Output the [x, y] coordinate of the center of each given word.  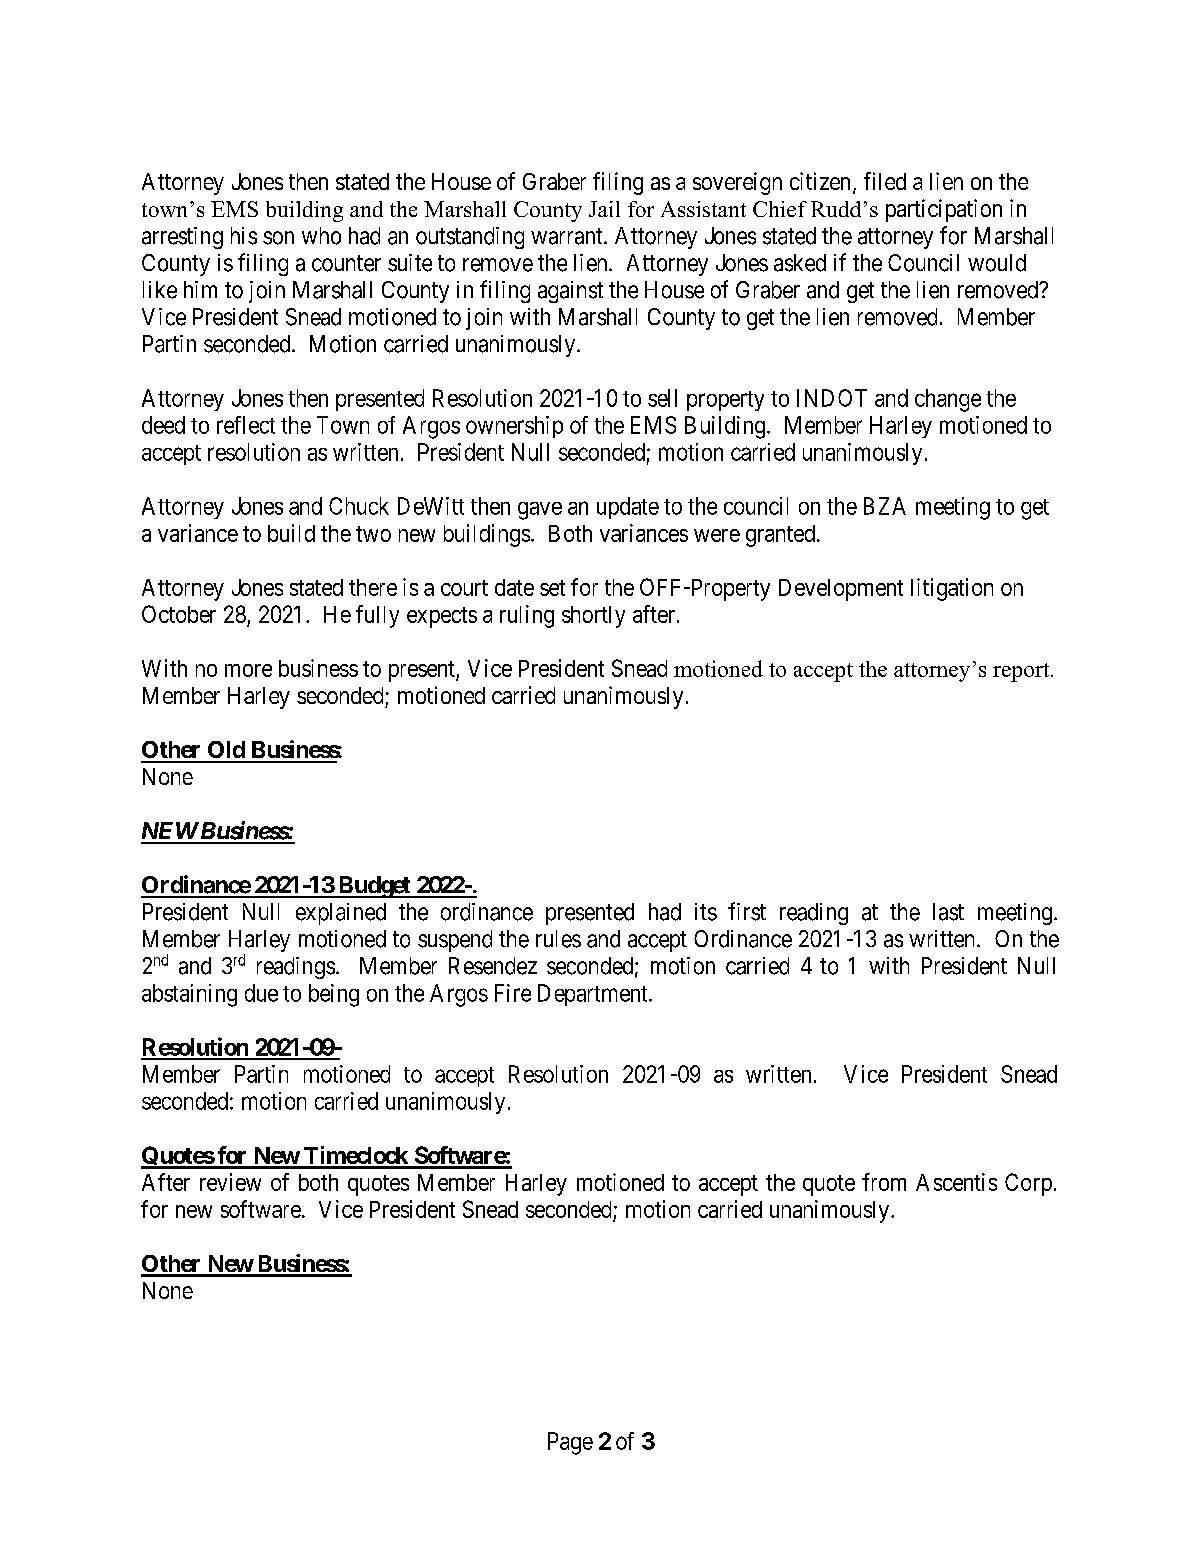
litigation [952, 589]
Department [594, 995]
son [278, 238]
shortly [593, 617]
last [948, 912]
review [230, 1182]
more [248, 670]
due [261, 993]
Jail [604, 209]
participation [944, 210]
